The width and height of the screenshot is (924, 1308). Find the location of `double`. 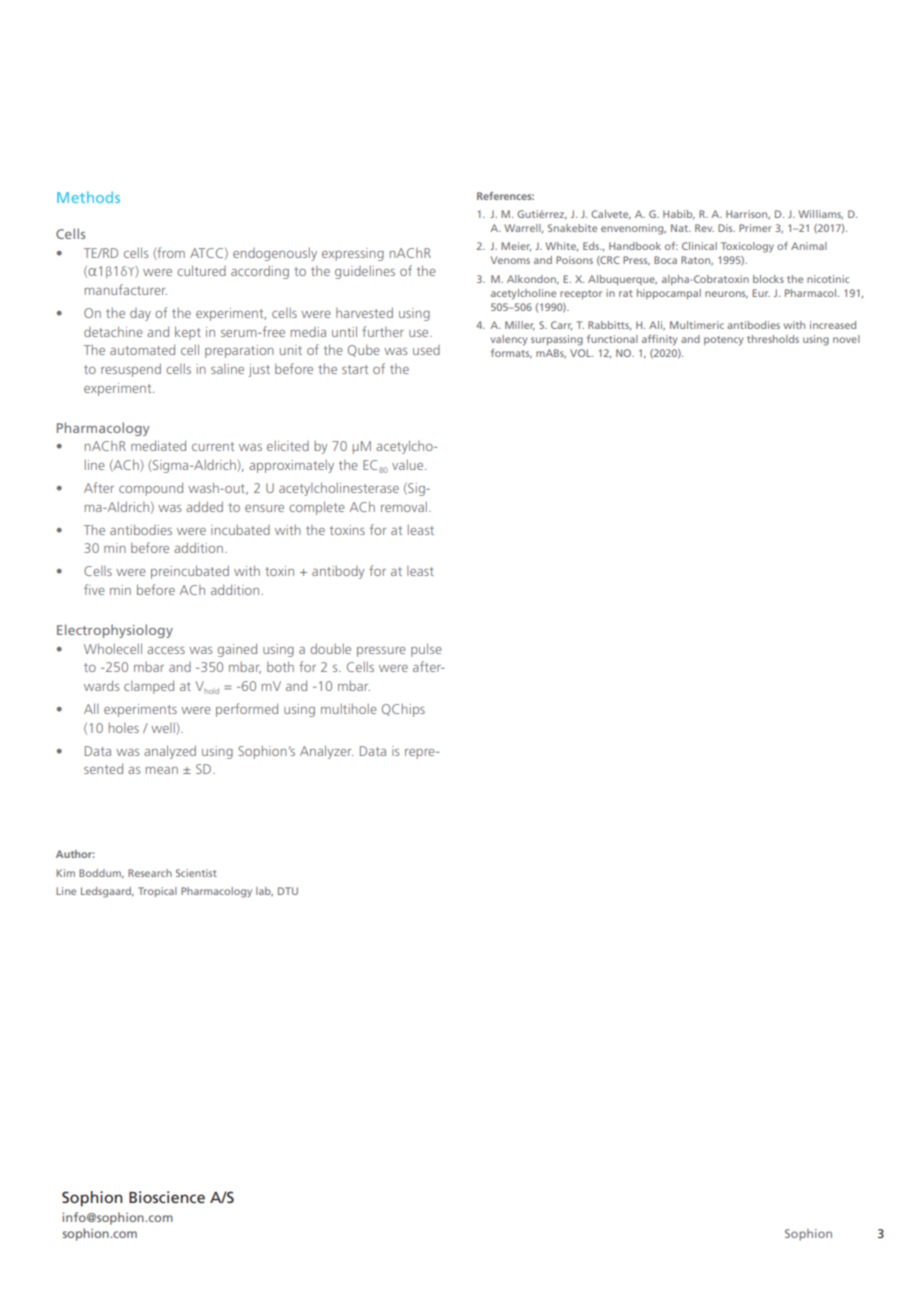

double is located at coordinates (330, 648).
